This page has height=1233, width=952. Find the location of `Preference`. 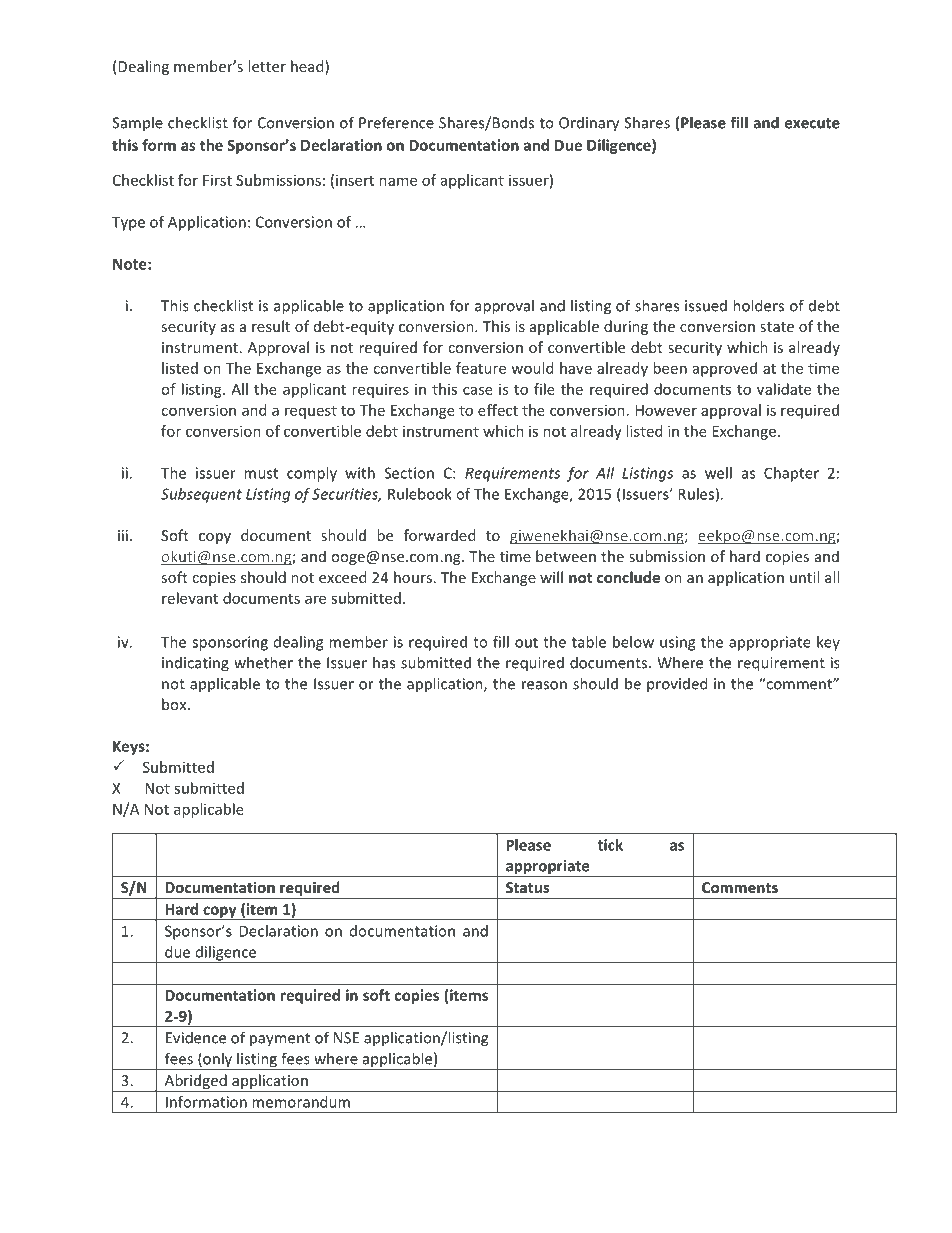

Preference is located at coordinates (396, 122).
